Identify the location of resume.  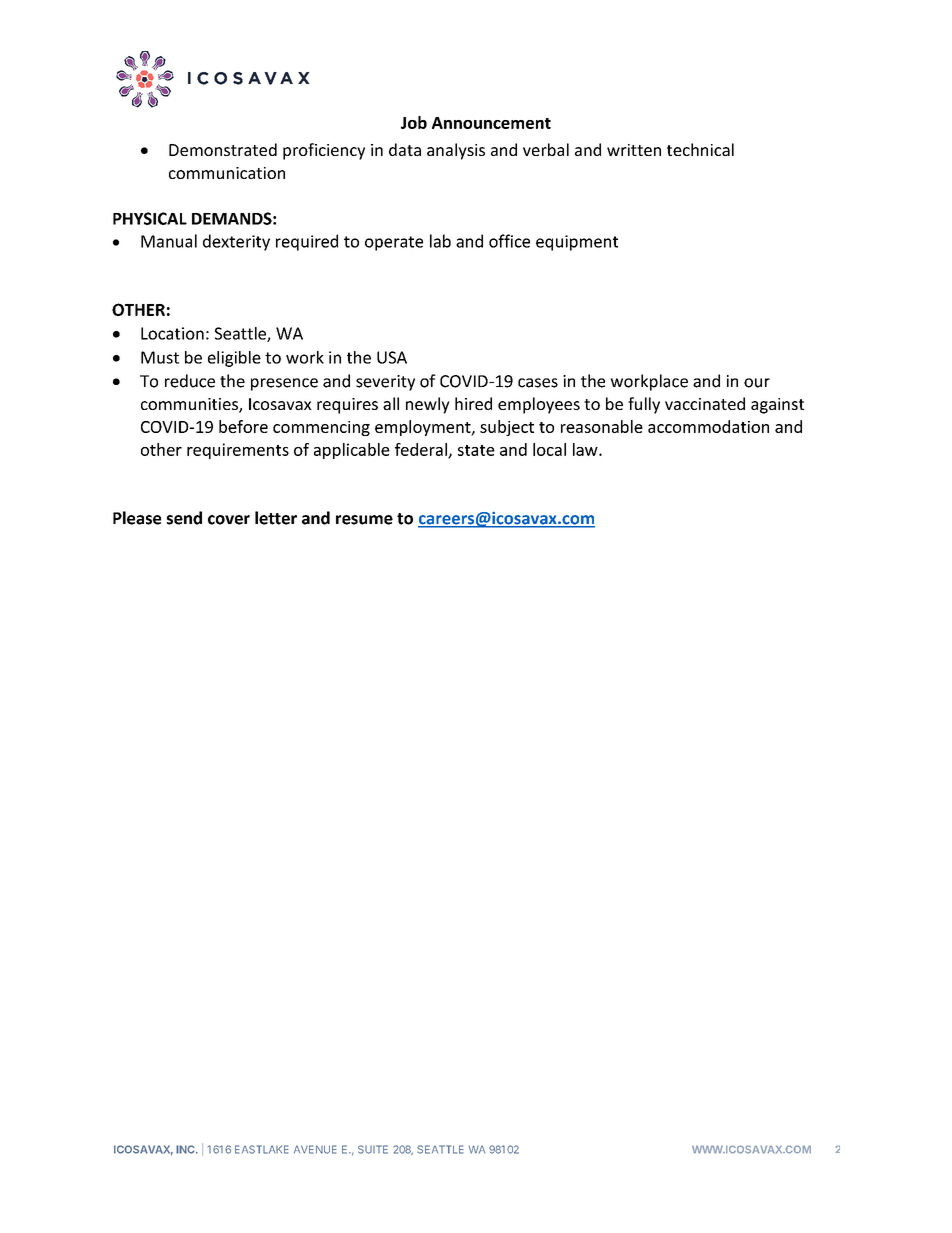
(364, 520).
